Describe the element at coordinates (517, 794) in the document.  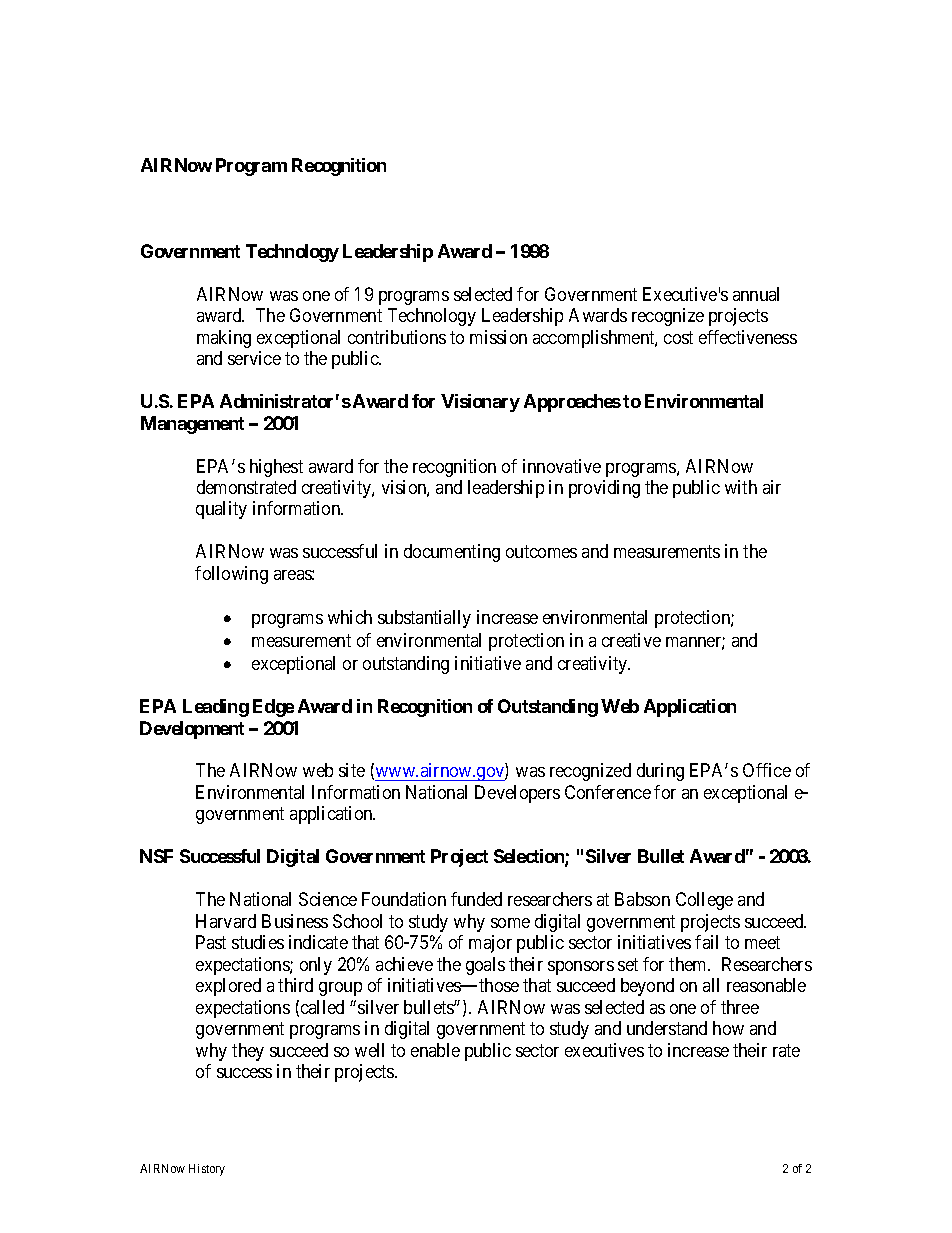
I see `Developers` at that location.
